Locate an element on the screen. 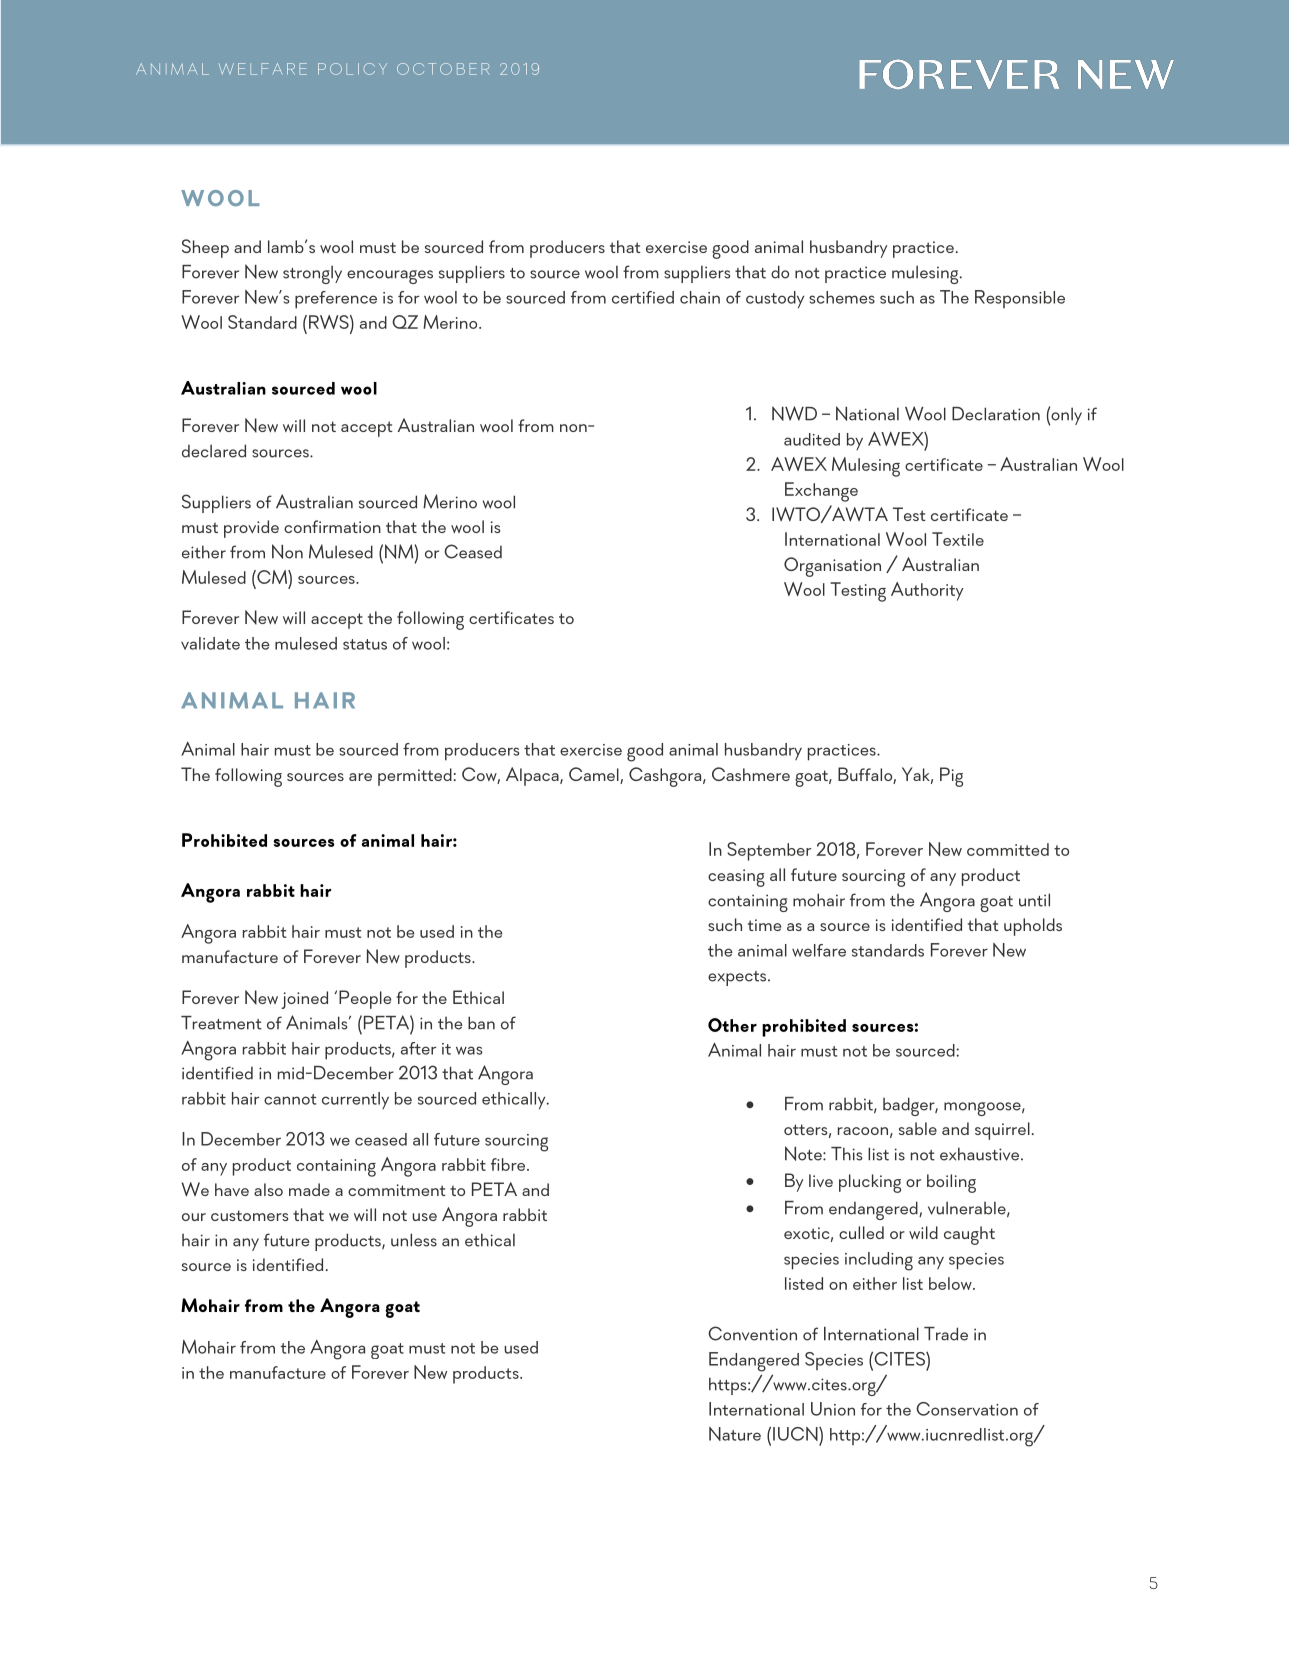 Image resolution: width=1289 pixels, height=1669 pixels. upholds is located at coordinates (1033, 927).
